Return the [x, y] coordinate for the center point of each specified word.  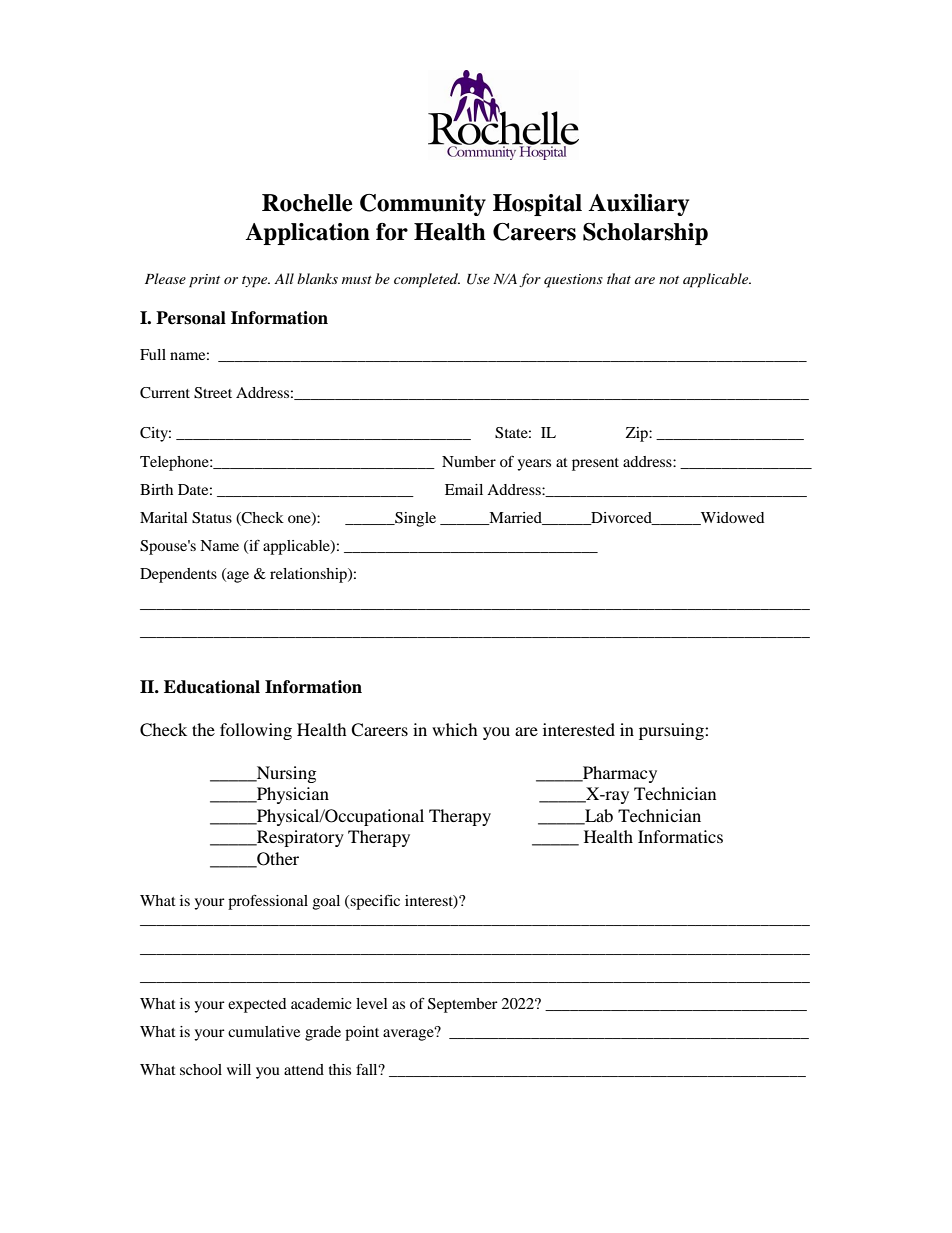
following [256, 731]
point [362, 1033]
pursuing [672, 731]
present [595, 464]
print [204, 281]
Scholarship [645, 234]
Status [212, 518]
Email [464, 489]
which [455, 729]
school [201, 1069]
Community [423, 205]
